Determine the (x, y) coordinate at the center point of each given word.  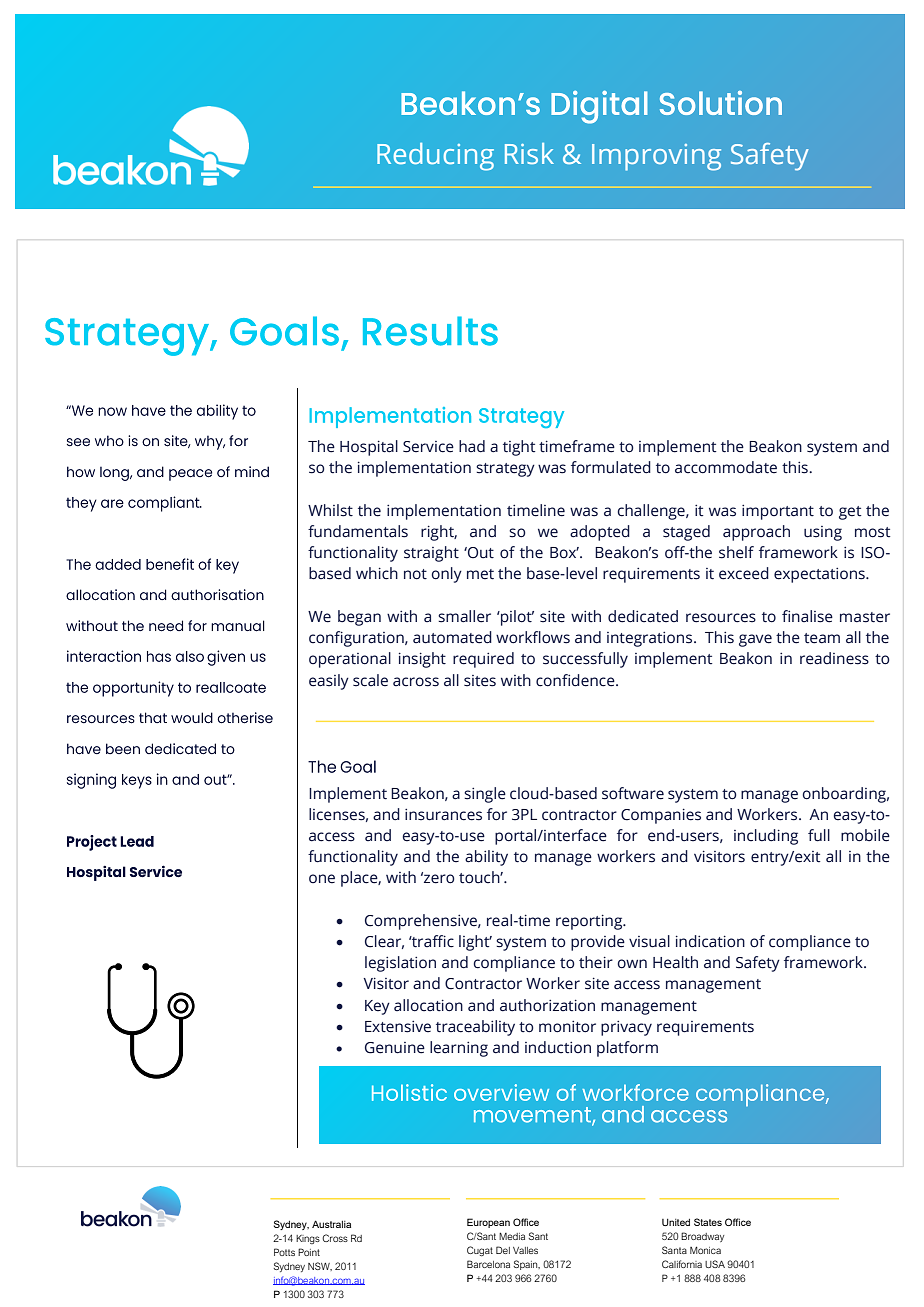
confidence (576, 680)
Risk (529, 153)
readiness (834, 658)
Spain (527, 1265)
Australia (331, 1224)
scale (370, 680)
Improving (656, 157)
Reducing (435, 157)
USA (715, 1264)
